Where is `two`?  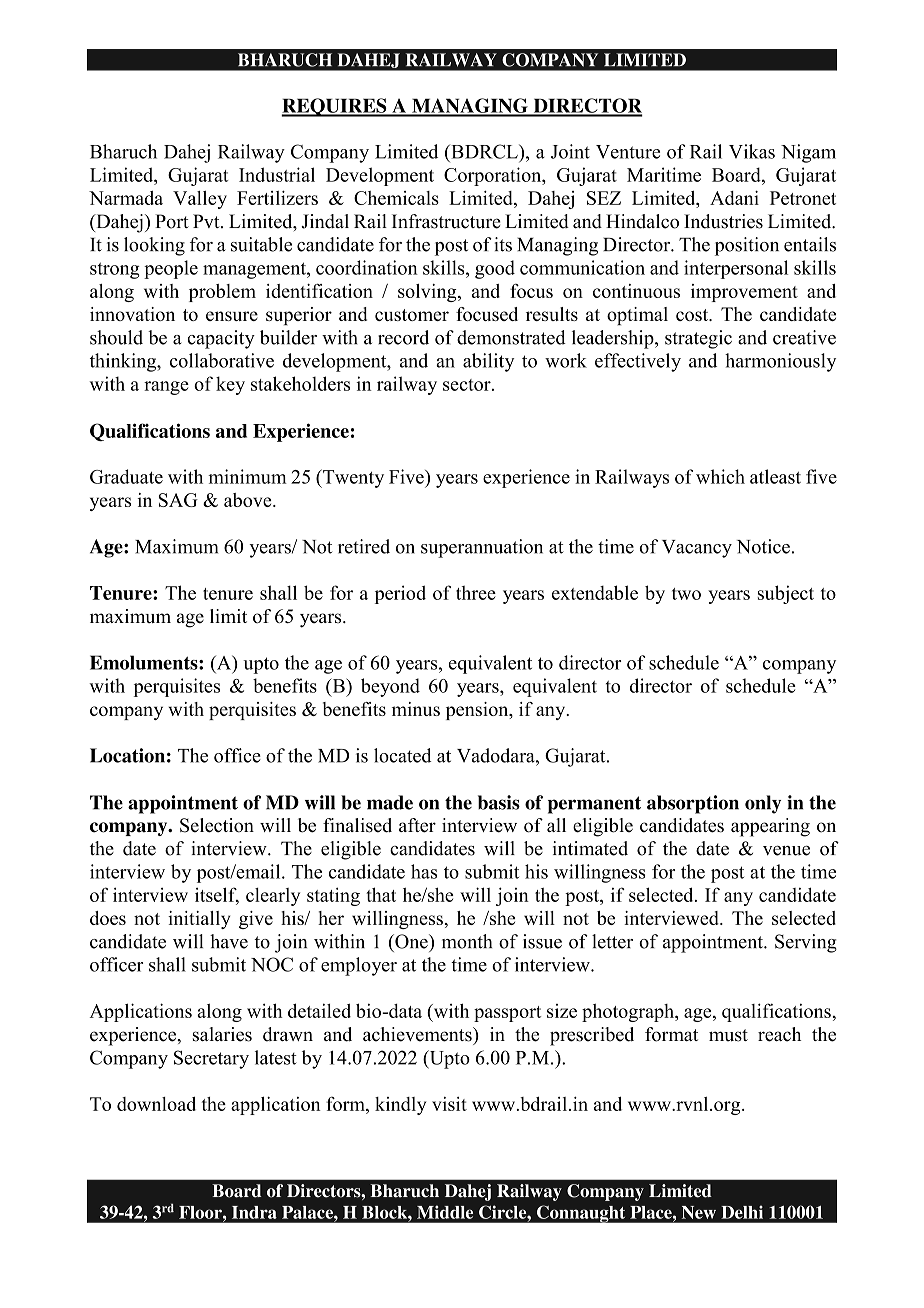
two is located at coordinates (686, 594).
